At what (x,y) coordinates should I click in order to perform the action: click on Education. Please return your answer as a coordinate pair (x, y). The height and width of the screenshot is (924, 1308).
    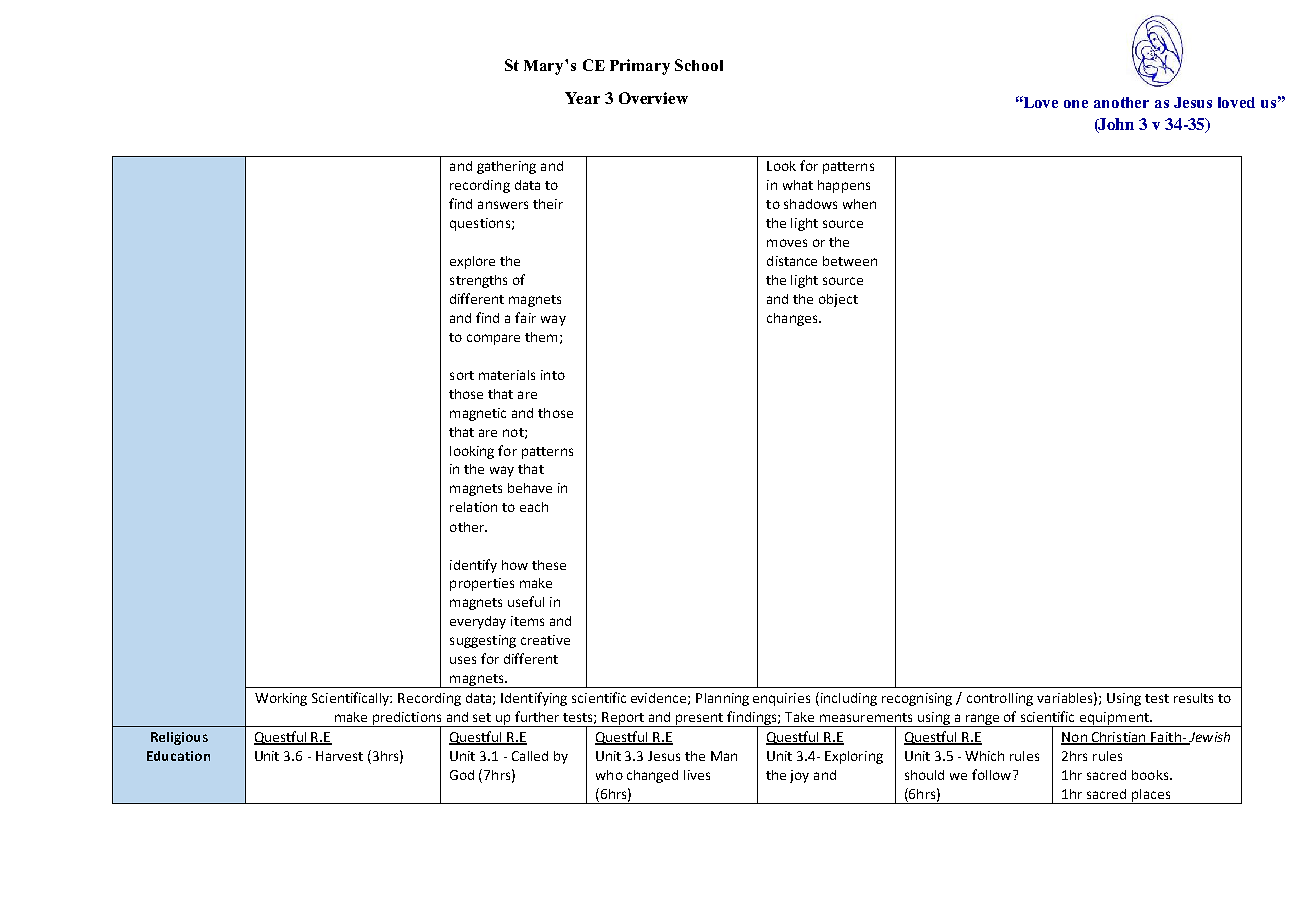
    Looking at the image, I should click on (178, 756).
